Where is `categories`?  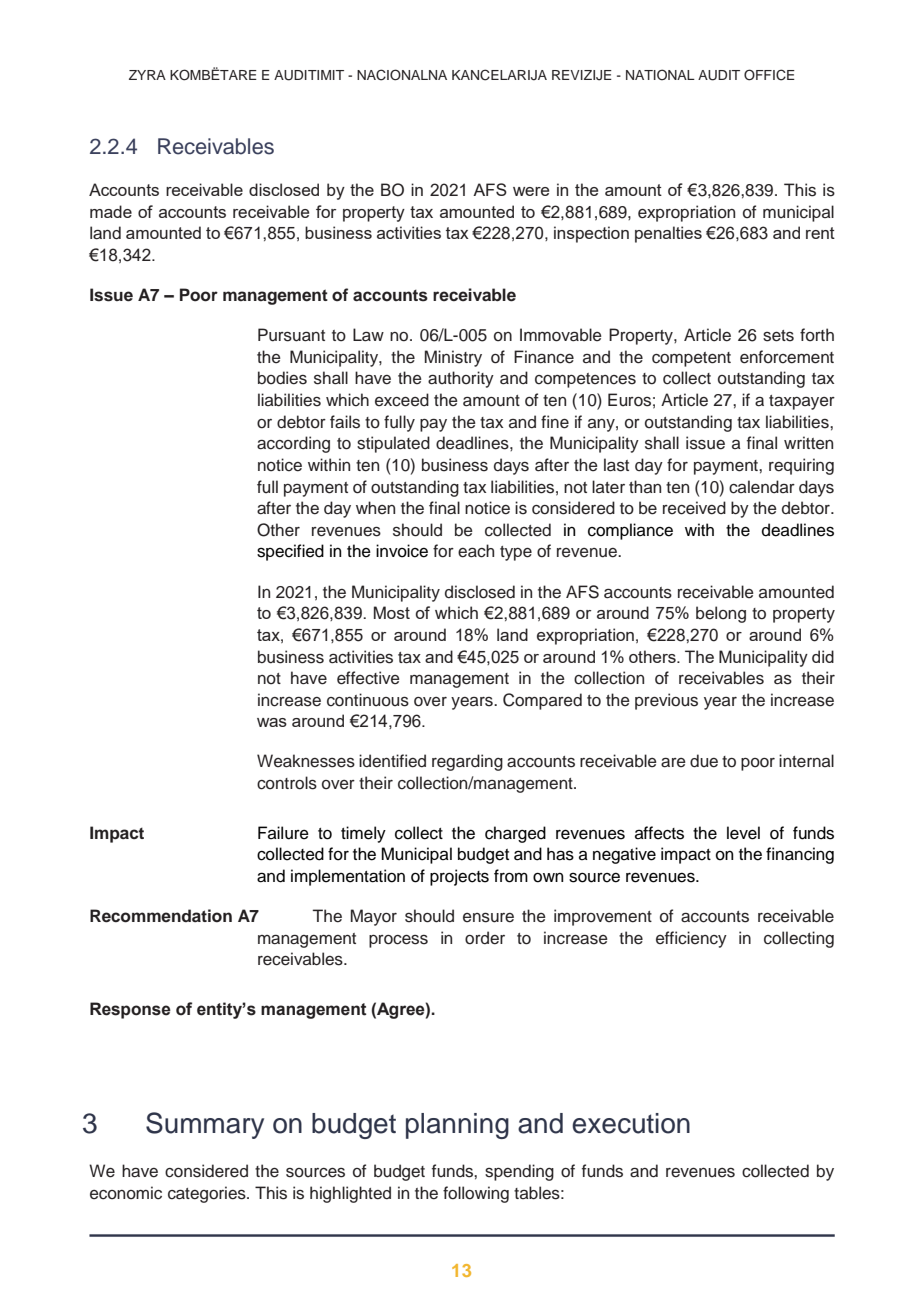
categories is located at coordinates (208, 1194).
